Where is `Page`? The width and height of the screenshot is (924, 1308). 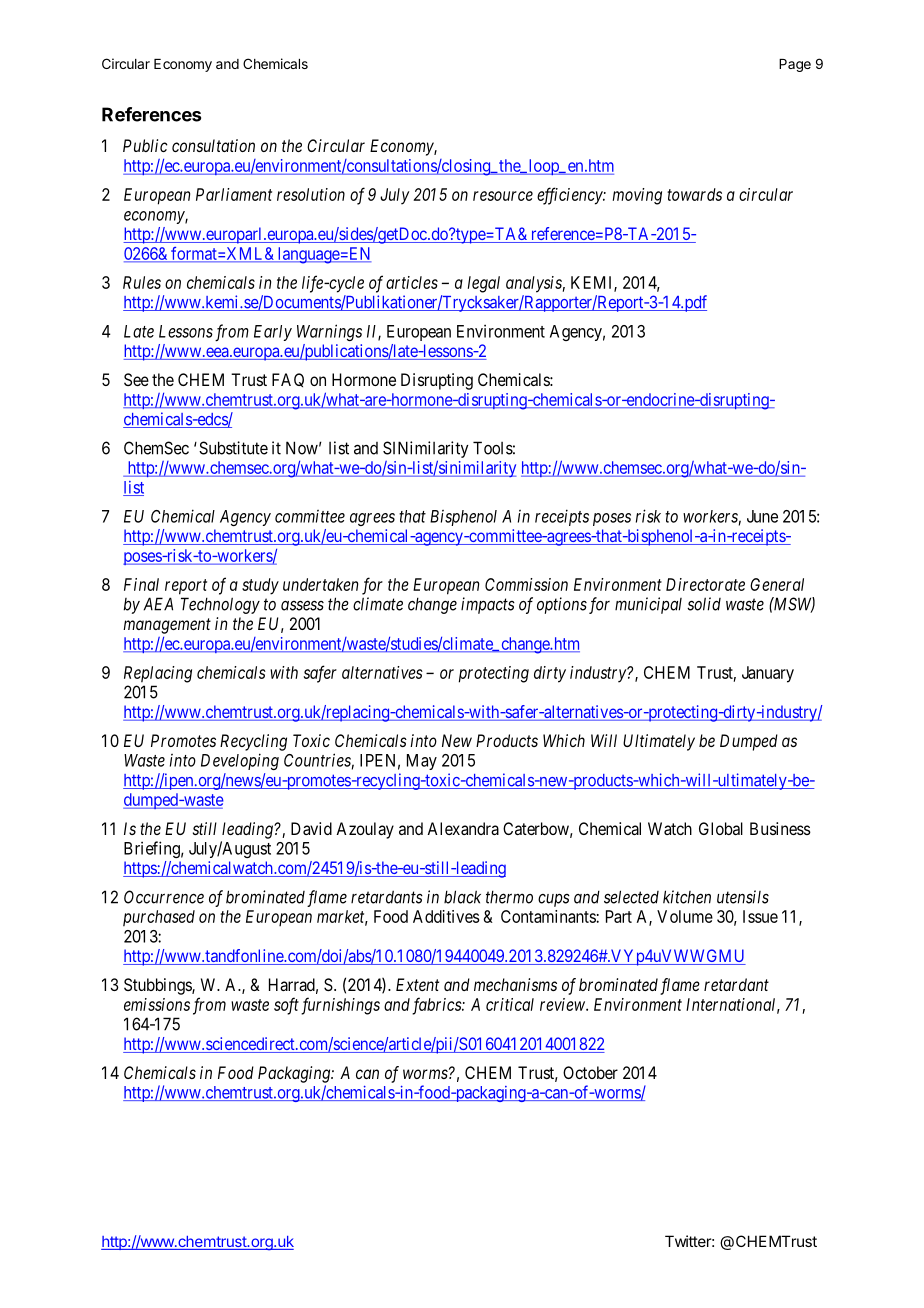 Page is located at coordinates (795, 65).
